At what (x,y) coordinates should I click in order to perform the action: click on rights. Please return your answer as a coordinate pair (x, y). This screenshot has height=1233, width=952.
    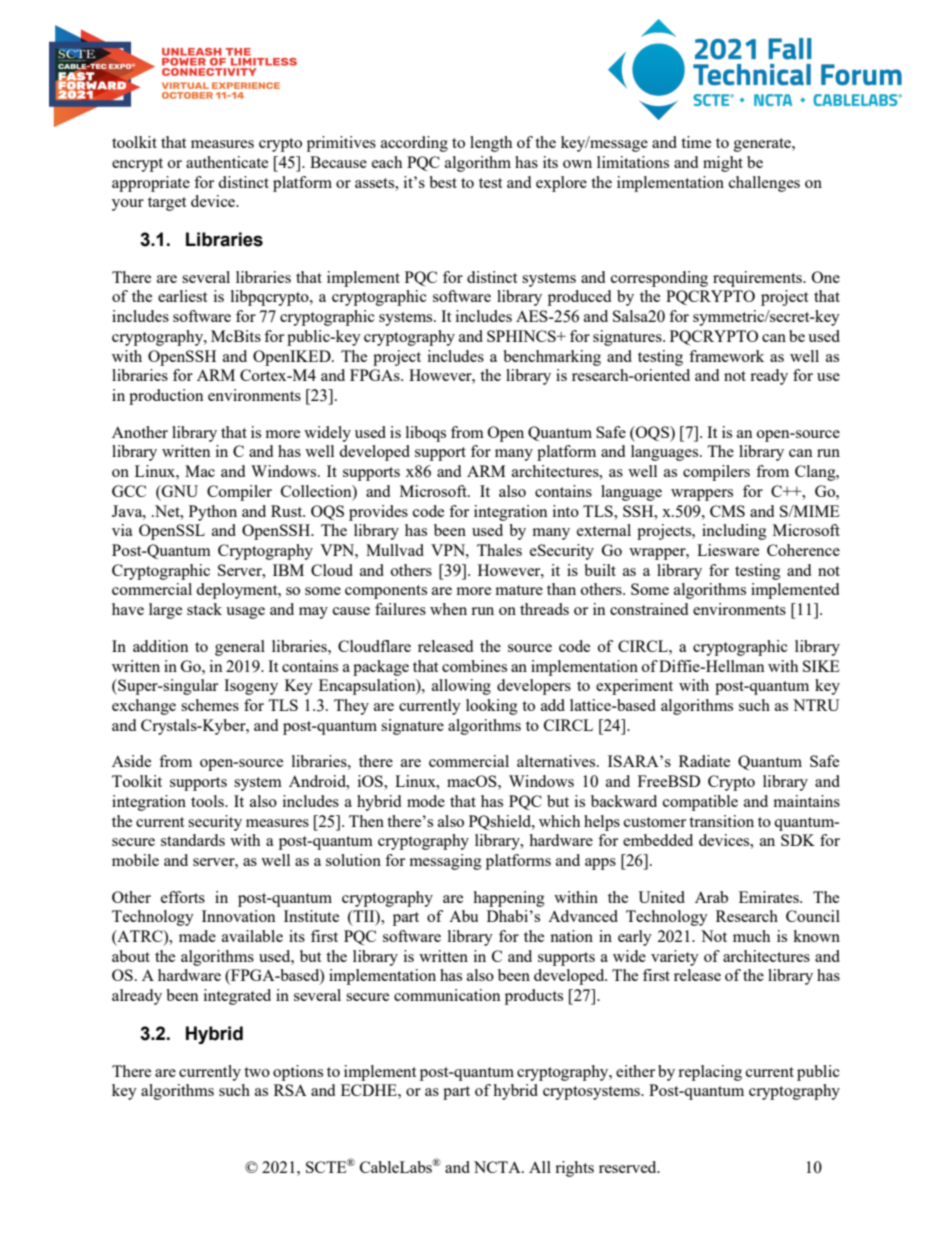
    Looking at the image, I should click on (574, 1169).
